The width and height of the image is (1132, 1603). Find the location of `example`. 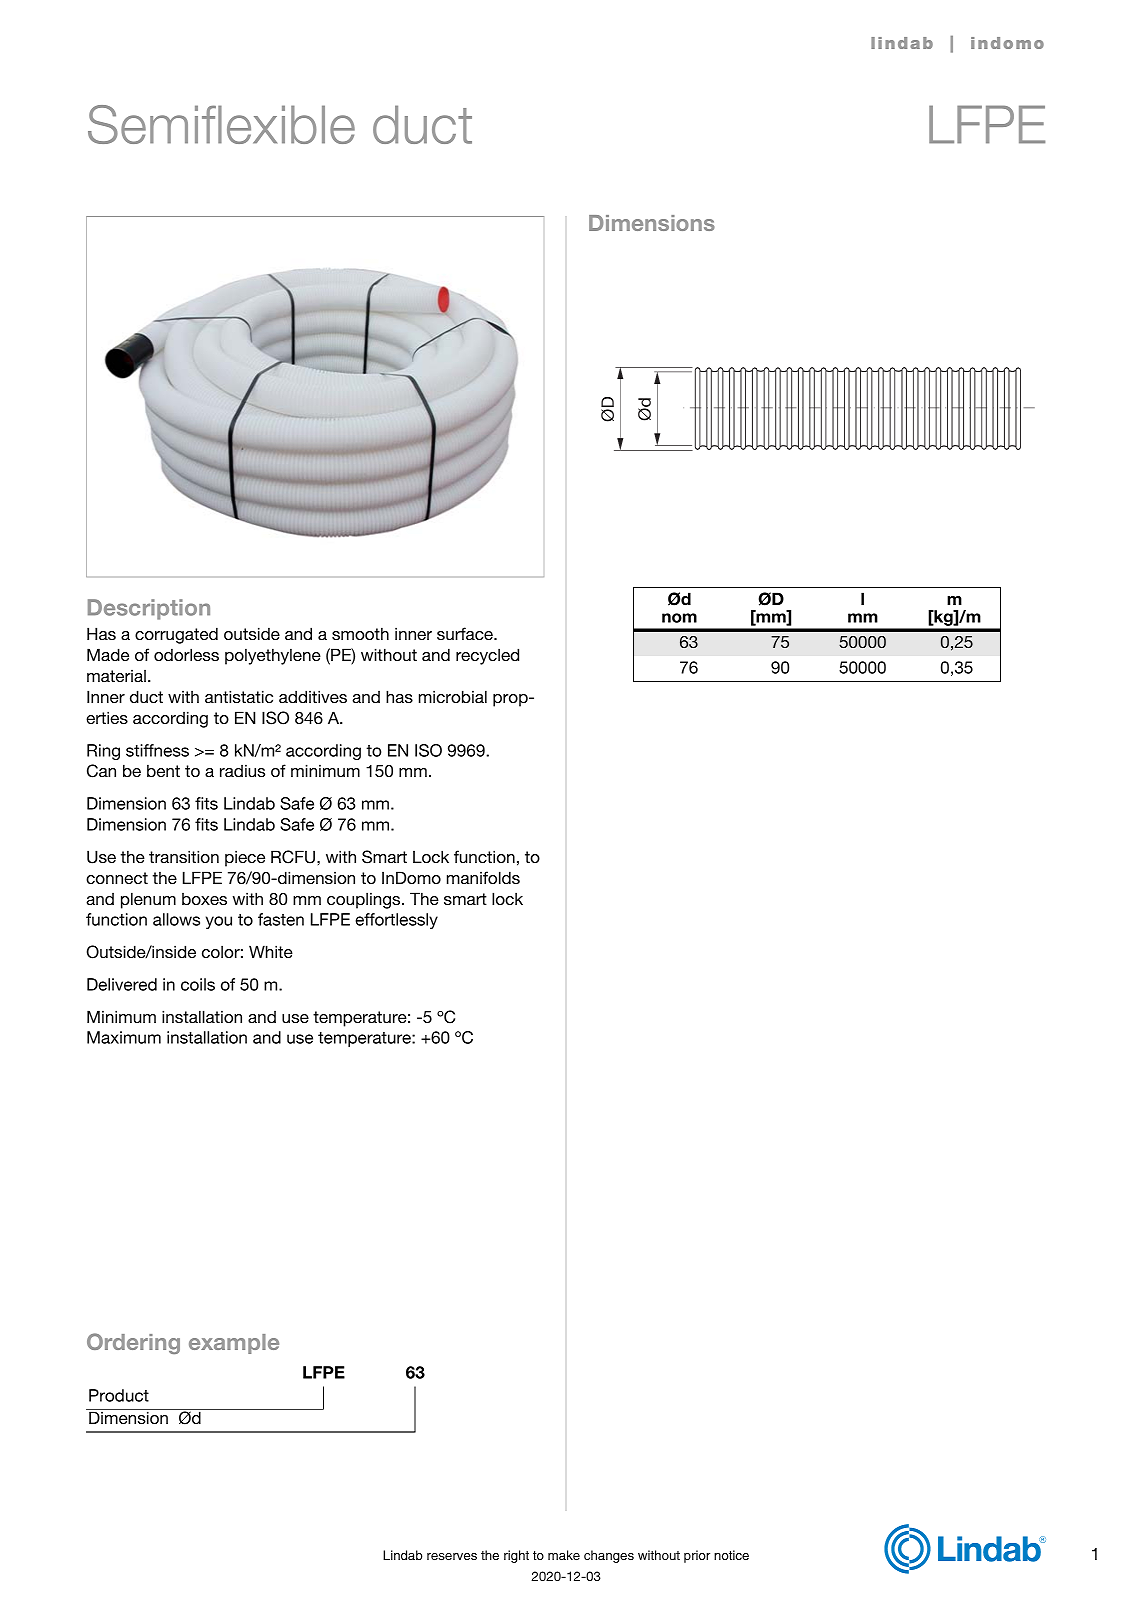

example is located at coordinates (234, 1344).
